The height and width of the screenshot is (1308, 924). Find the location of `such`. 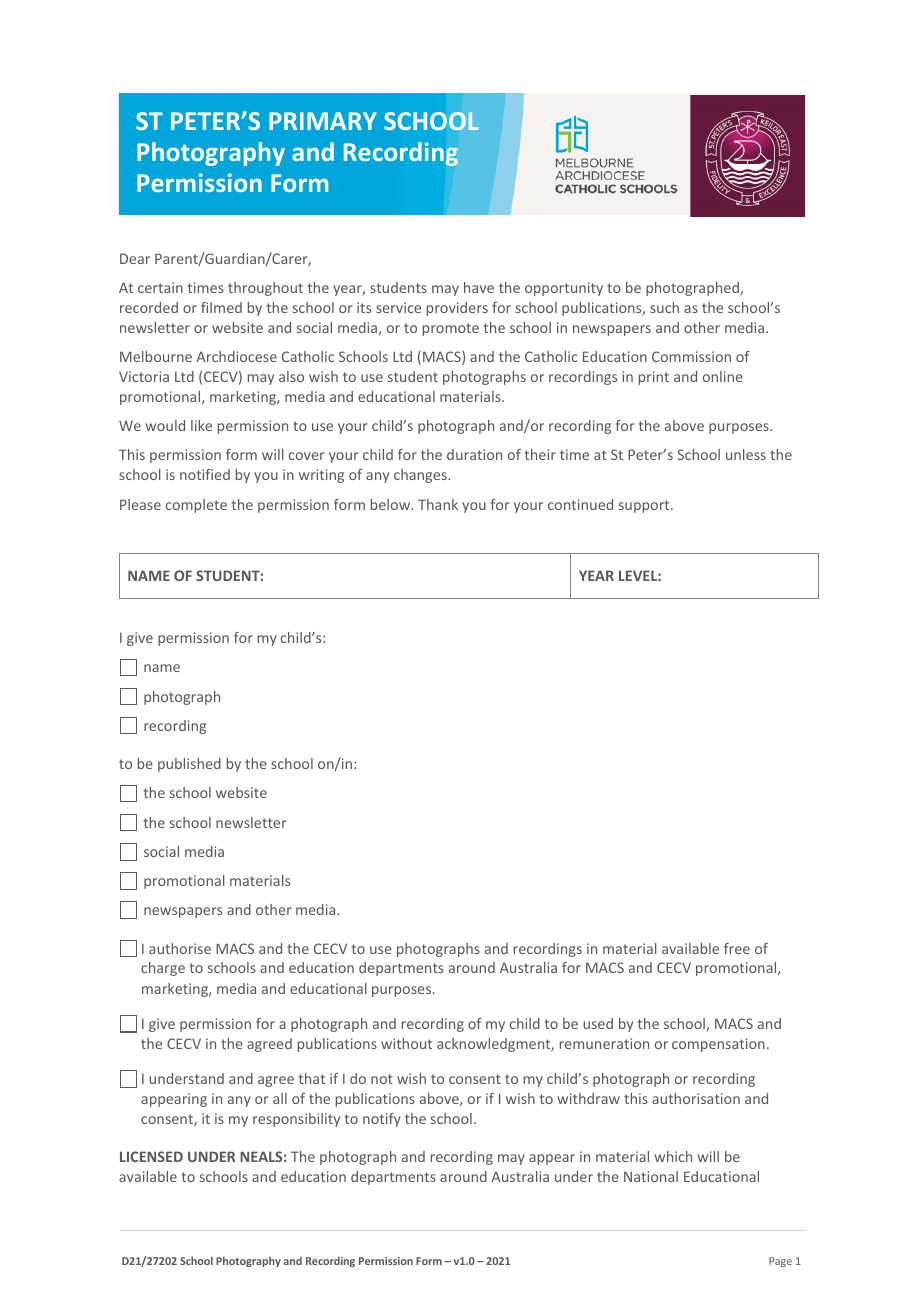

such is located at coordinates (664, 307).
